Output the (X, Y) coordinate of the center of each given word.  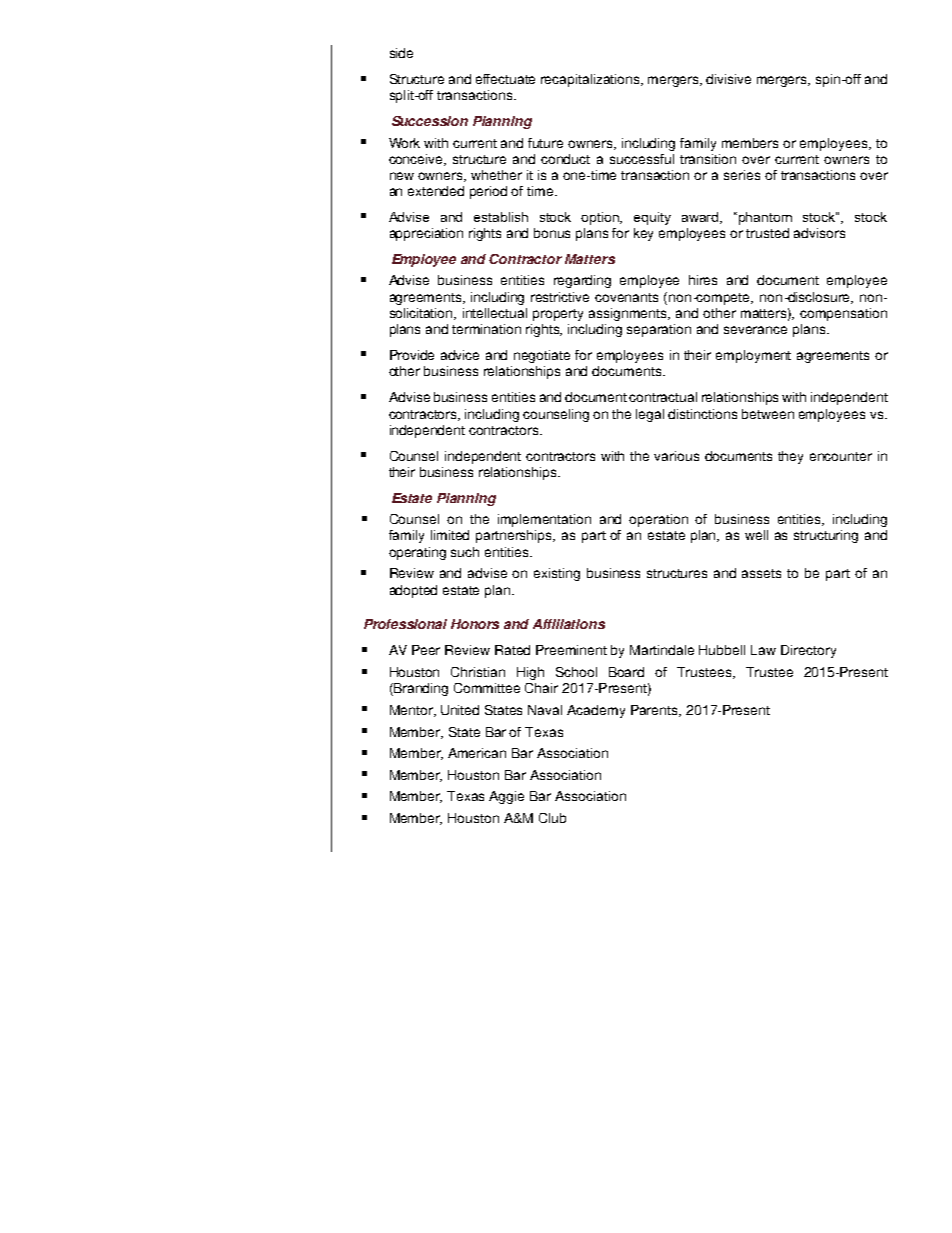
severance (755, 330)
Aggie (506, 797)
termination (486, 329)
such (465, 552)
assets (761, 573)
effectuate (505, 79)
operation (658, 520)
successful (642, 159)
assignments (629, 314)
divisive (728, 79)
